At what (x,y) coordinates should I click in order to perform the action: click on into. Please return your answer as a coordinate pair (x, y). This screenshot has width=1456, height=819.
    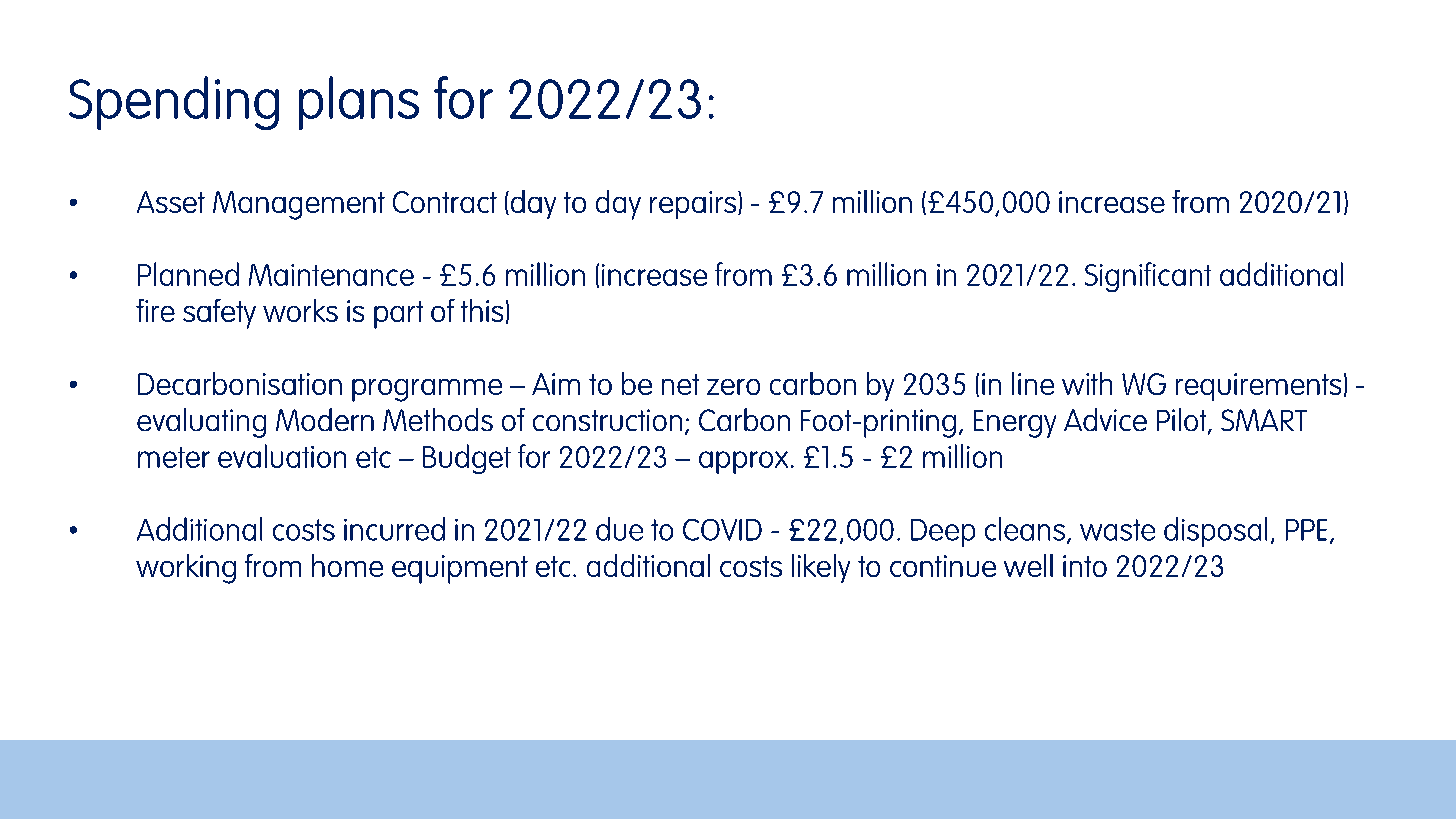
    Looking at the image, I should click on (1085, 566).
